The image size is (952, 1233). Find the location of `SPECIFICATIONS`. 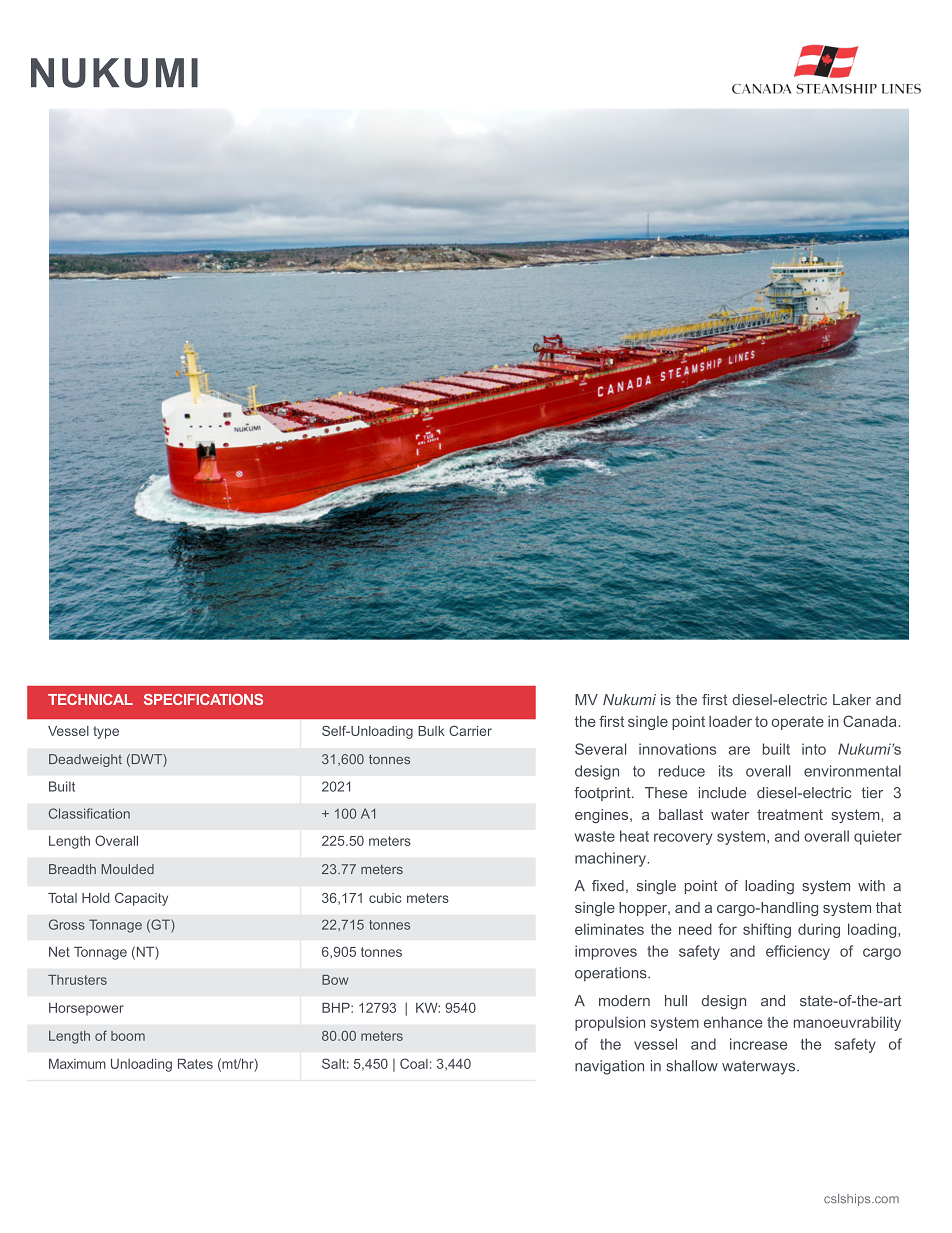

SPECIFICATIONS is located at coordinates (203, 699).
